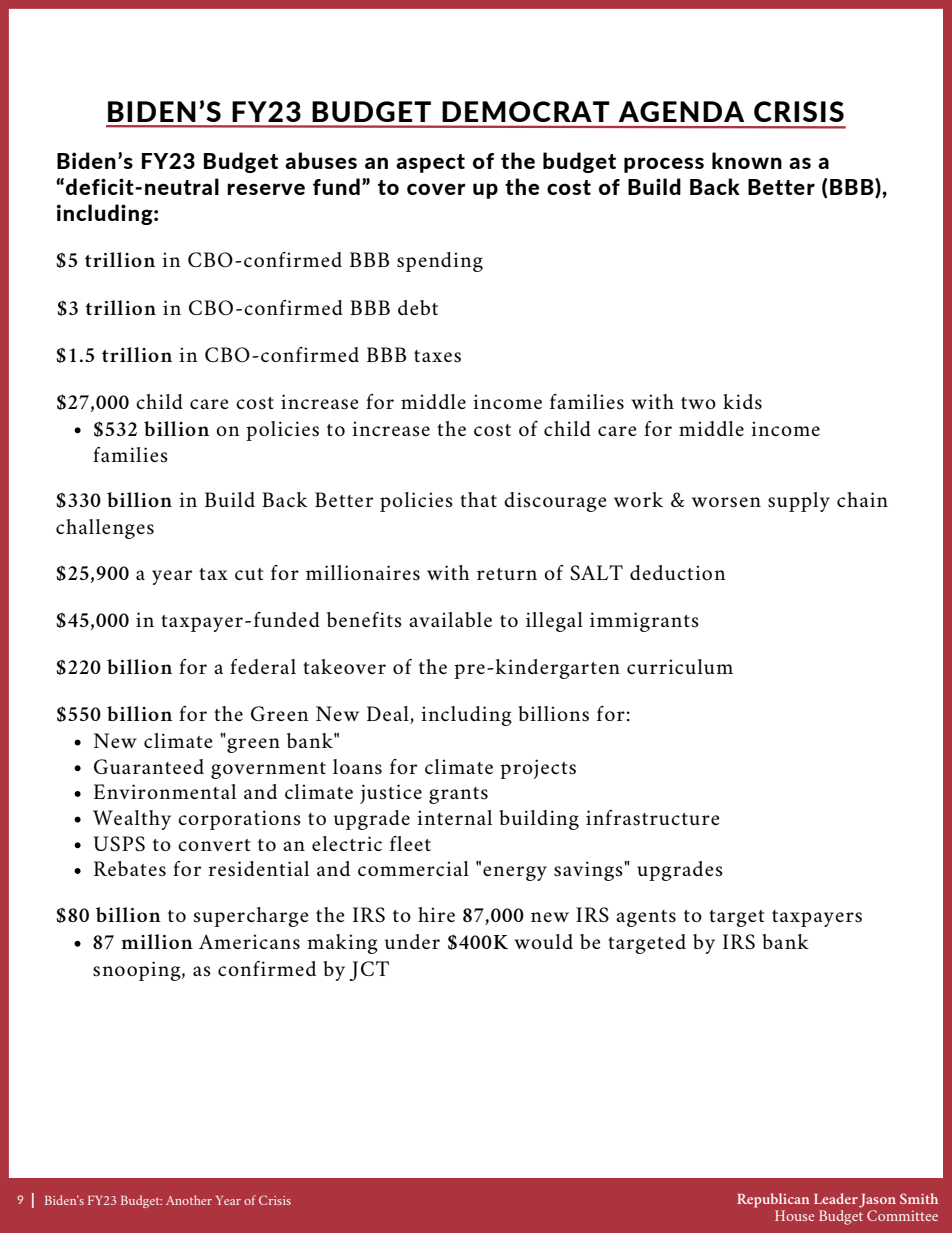 The height and width of the screenshot is (1233, 952). What do you see at coordinates (430, 163) in the screenshot?
I see `aspect` at bounding box center [430, 163].
